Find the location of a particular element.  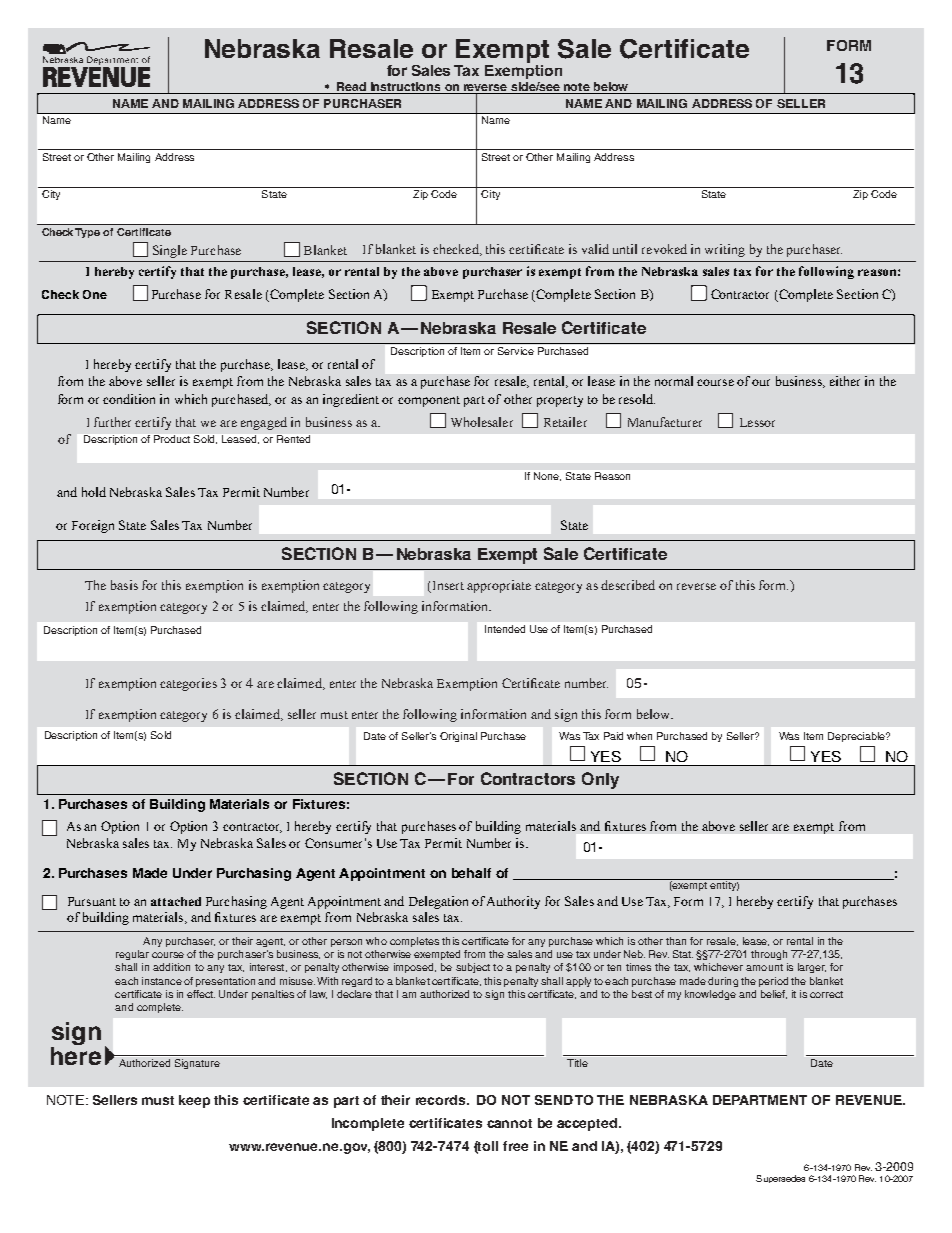

writing is located at coordinates (725, 250).
